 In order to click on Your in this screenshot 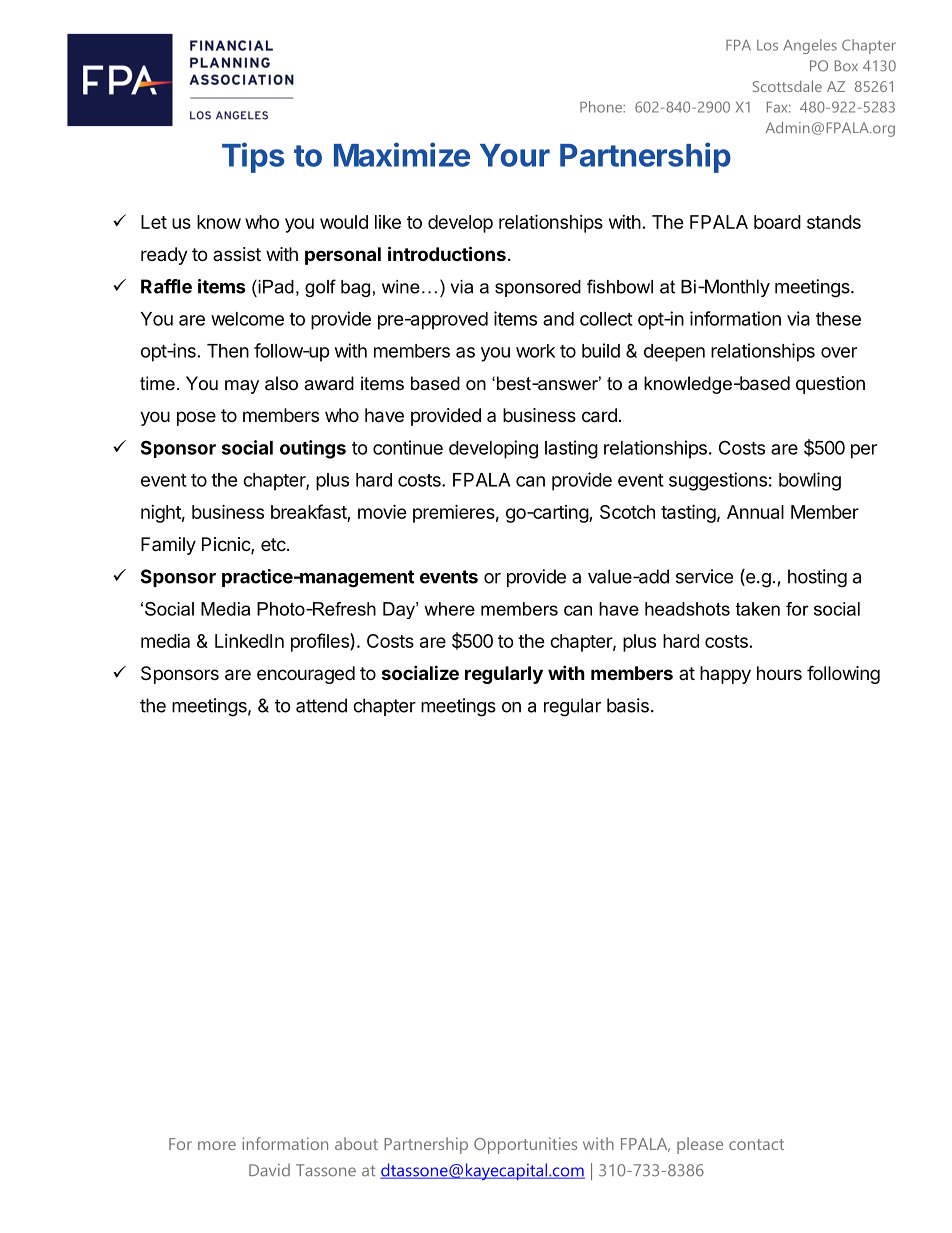, I will do `click(515, 155)`.
